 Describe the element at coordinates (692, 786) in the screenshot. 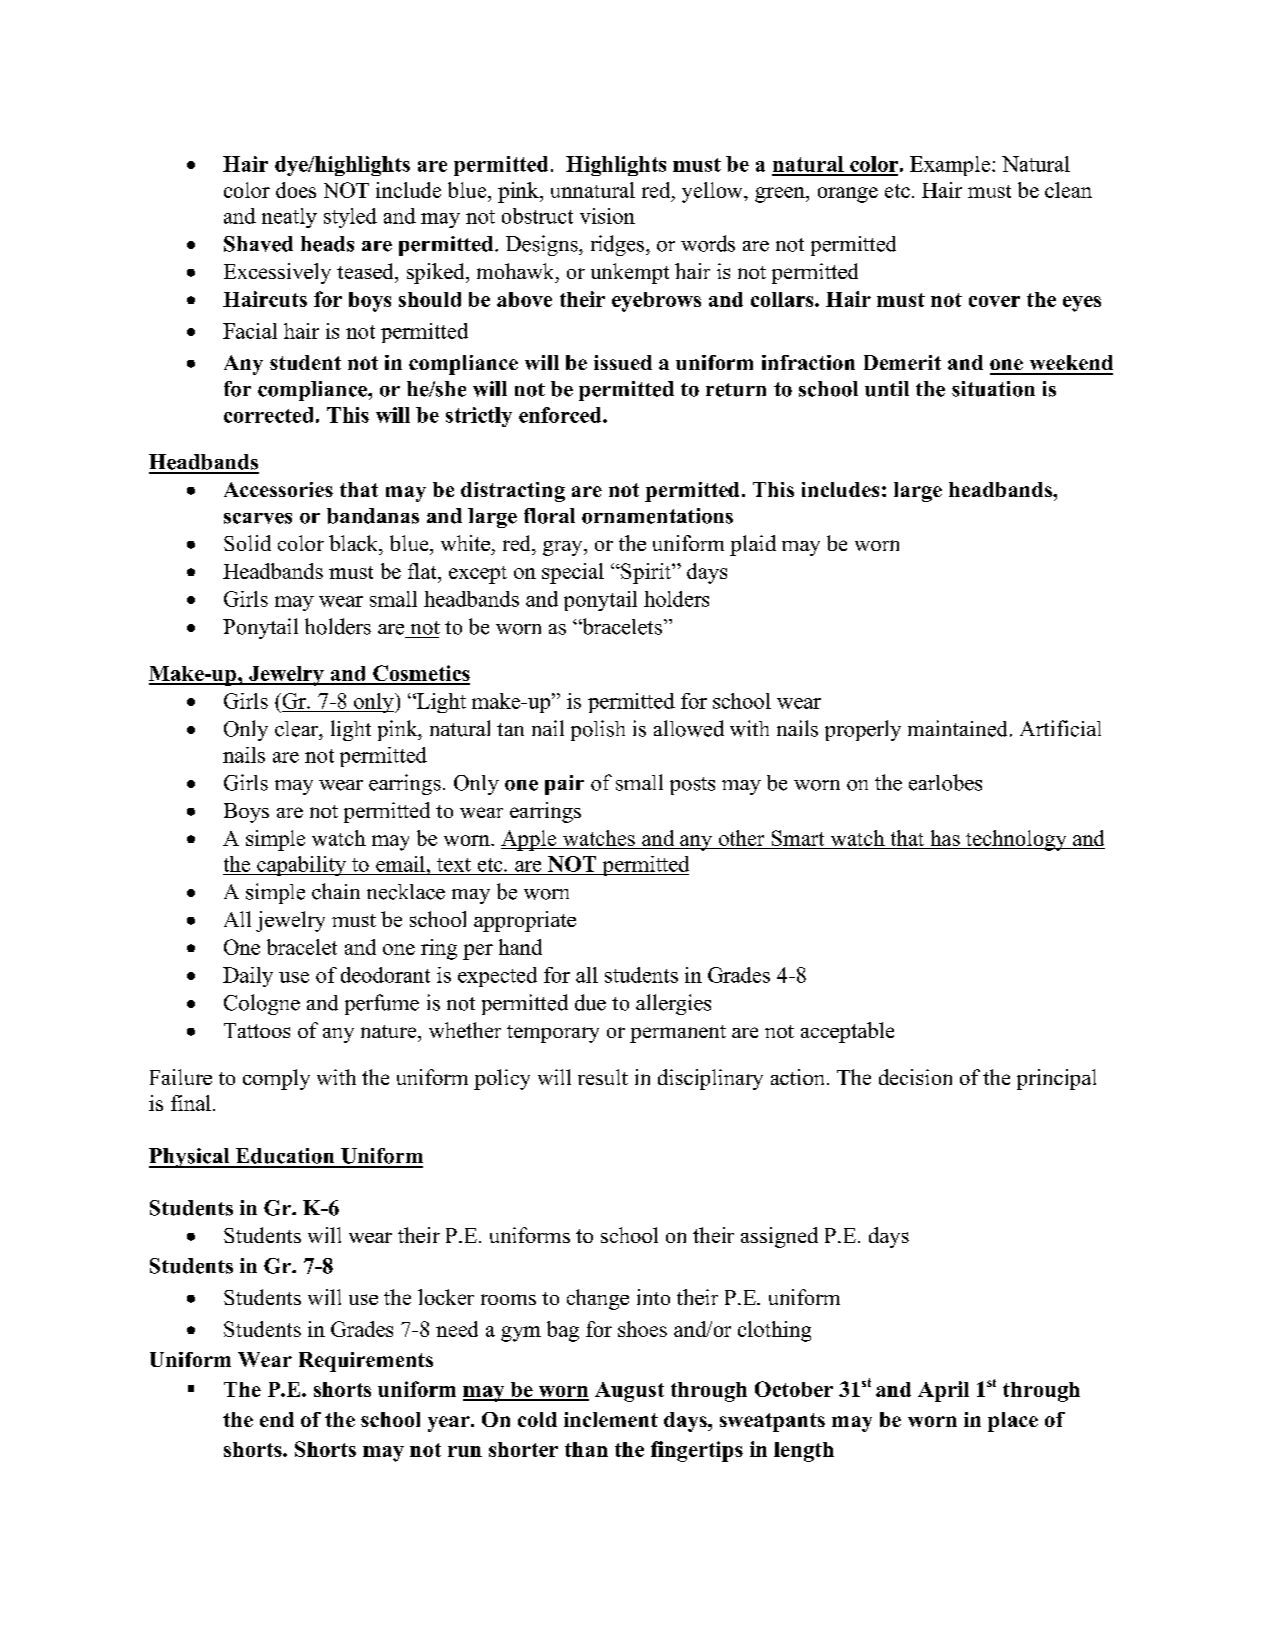

I see `posts` at that location.
